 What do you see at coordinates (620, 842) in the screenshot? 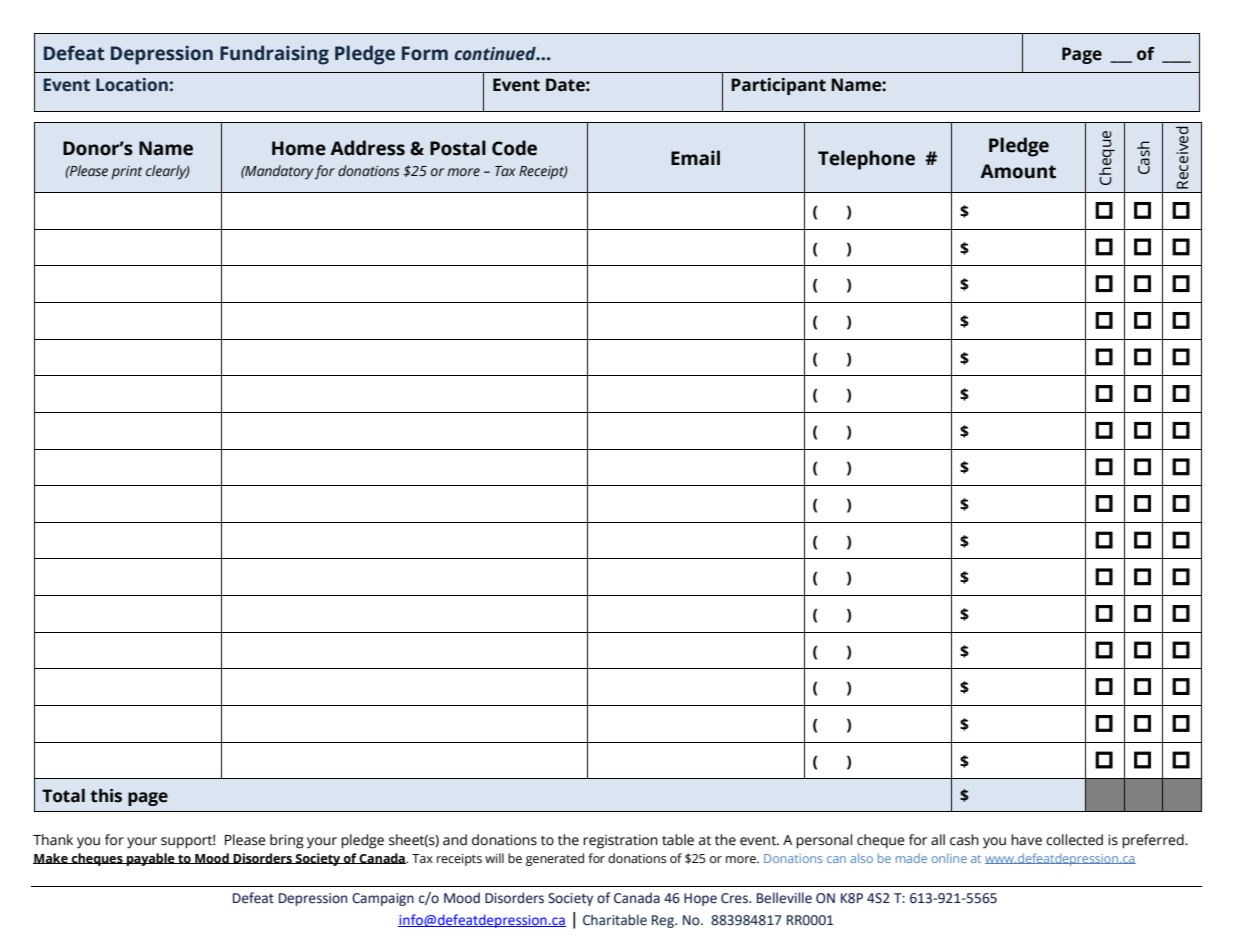
I see `registration` at bounding box center [620, 842].
